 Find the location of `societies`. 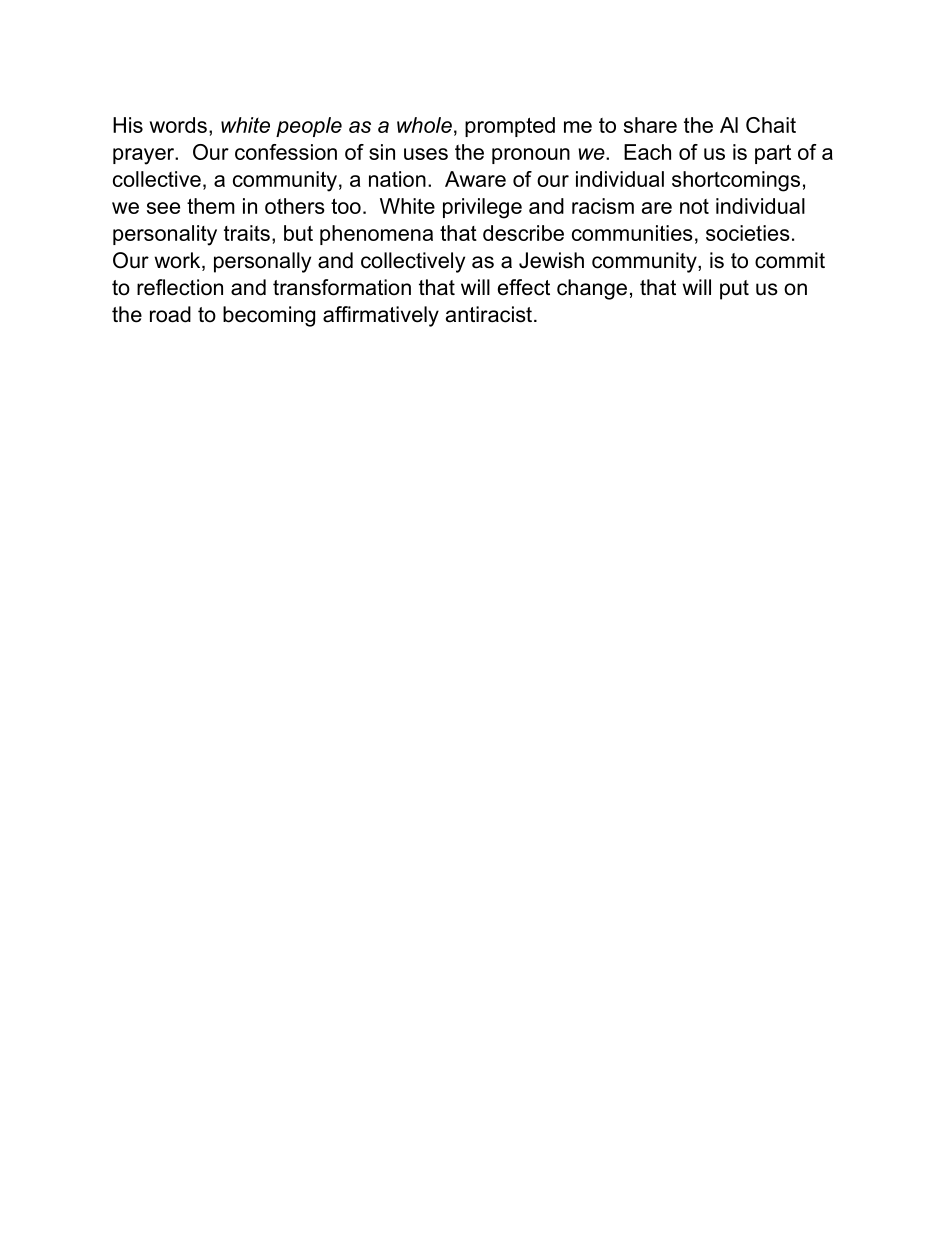

societies is located at coordinates (748, 233).
